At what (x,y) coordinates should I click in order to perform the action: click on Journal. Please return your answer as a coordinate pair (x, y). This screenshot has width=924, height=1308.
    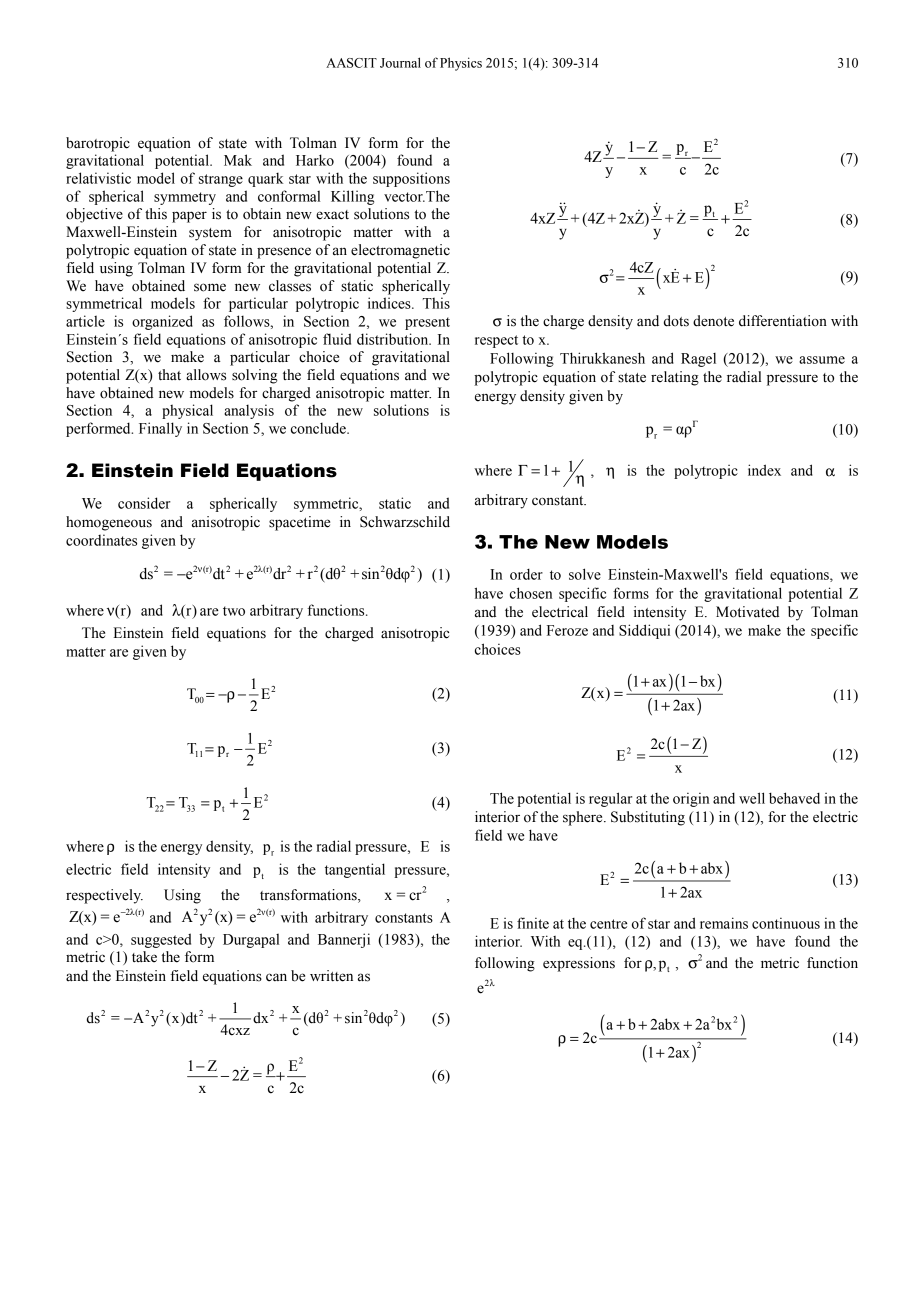
    Looking at the image, I should click on (400, 62).
